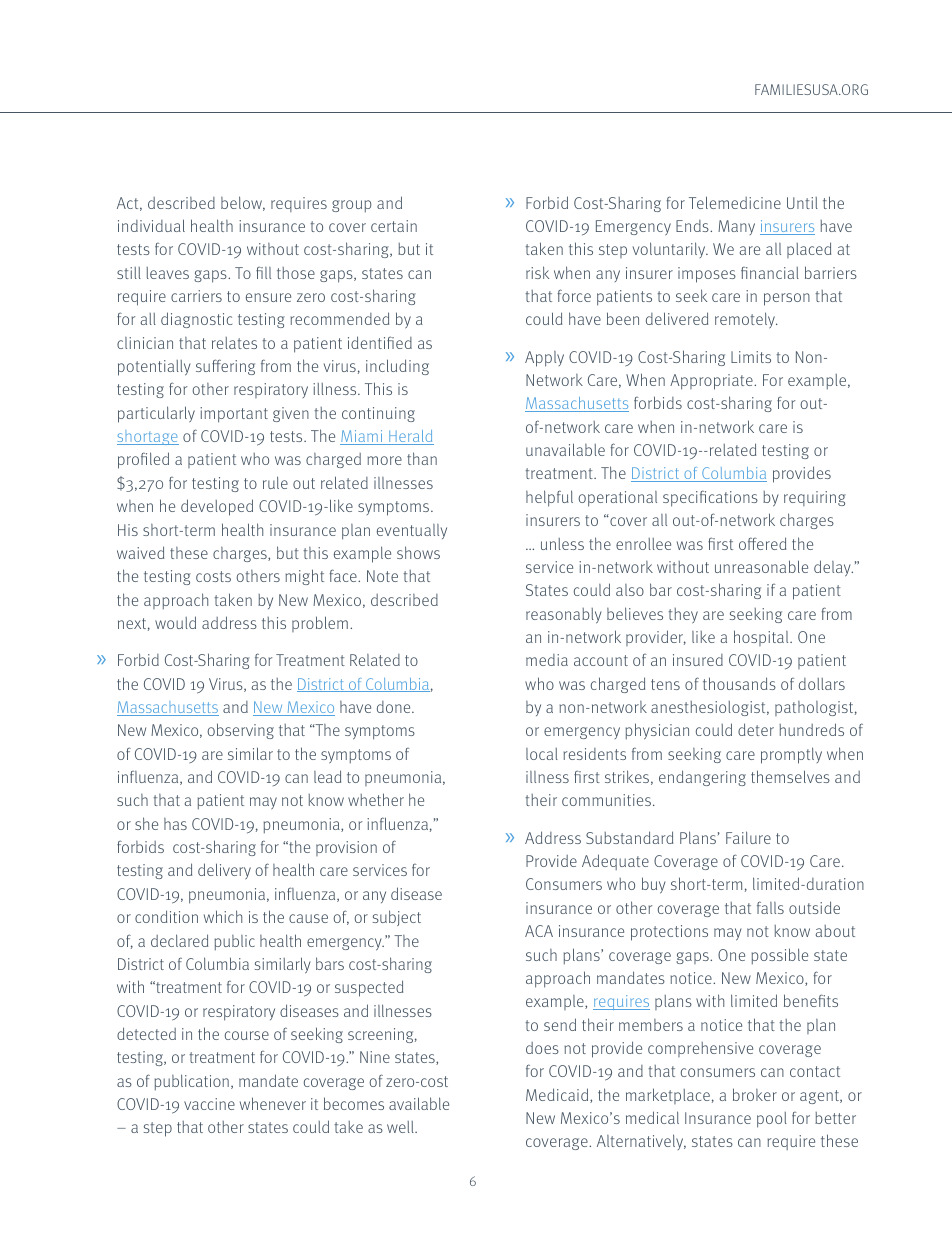 Image resolution: width=952 pixels, height=1233 pixels. I want to click on individual, so click(151, 225).
